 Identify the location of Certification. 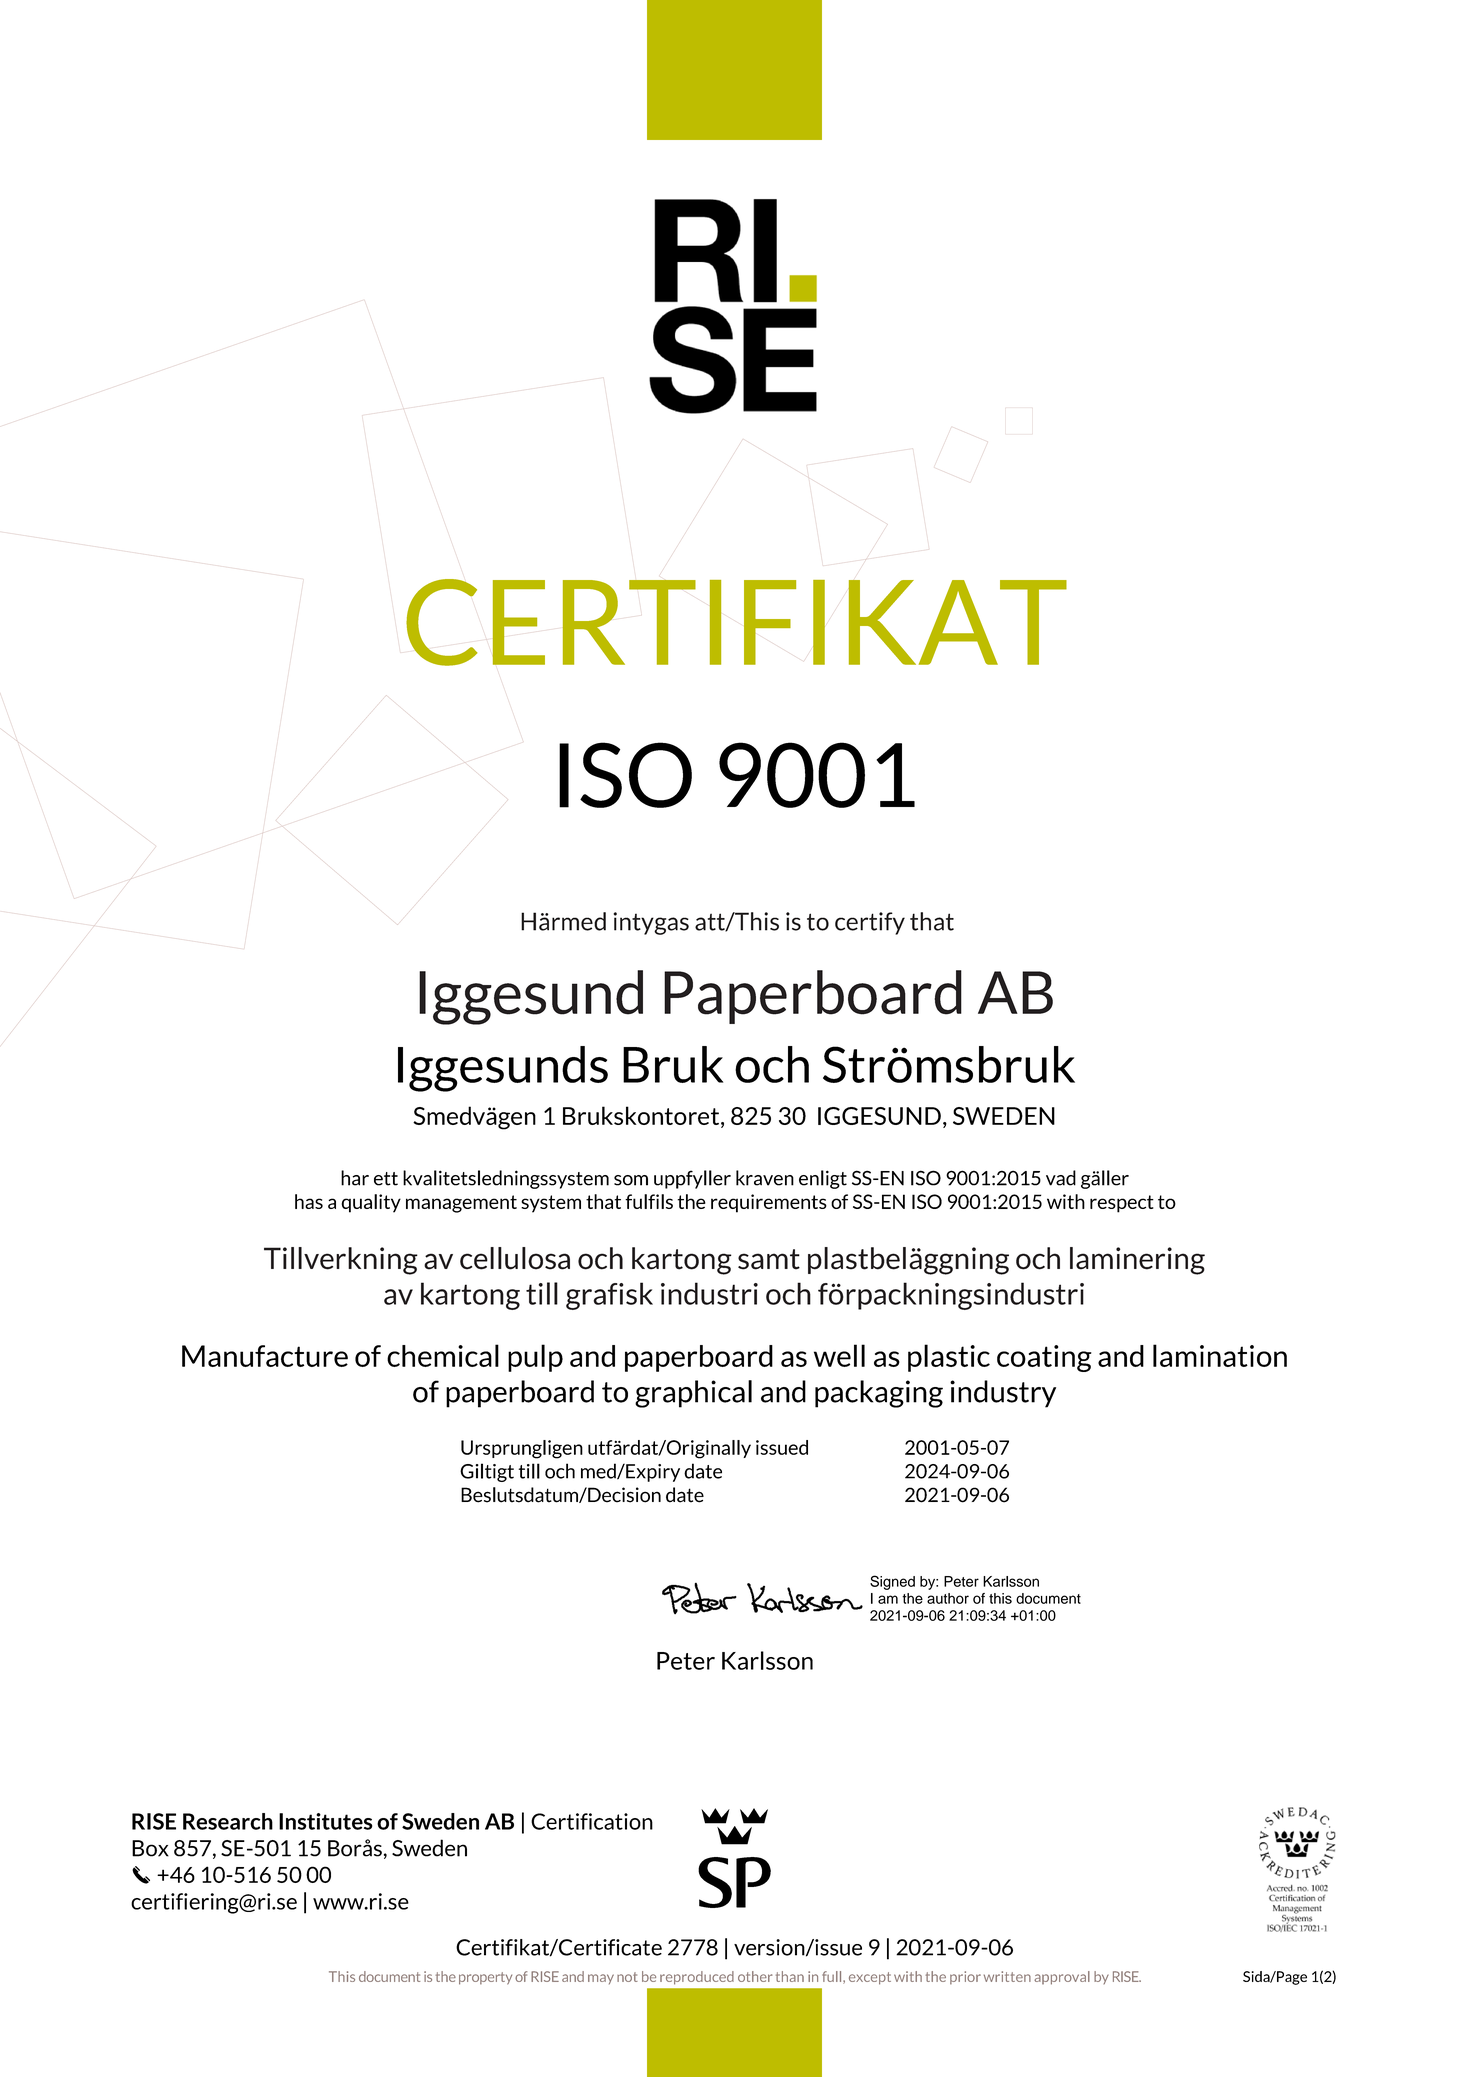
(592, 1821).
